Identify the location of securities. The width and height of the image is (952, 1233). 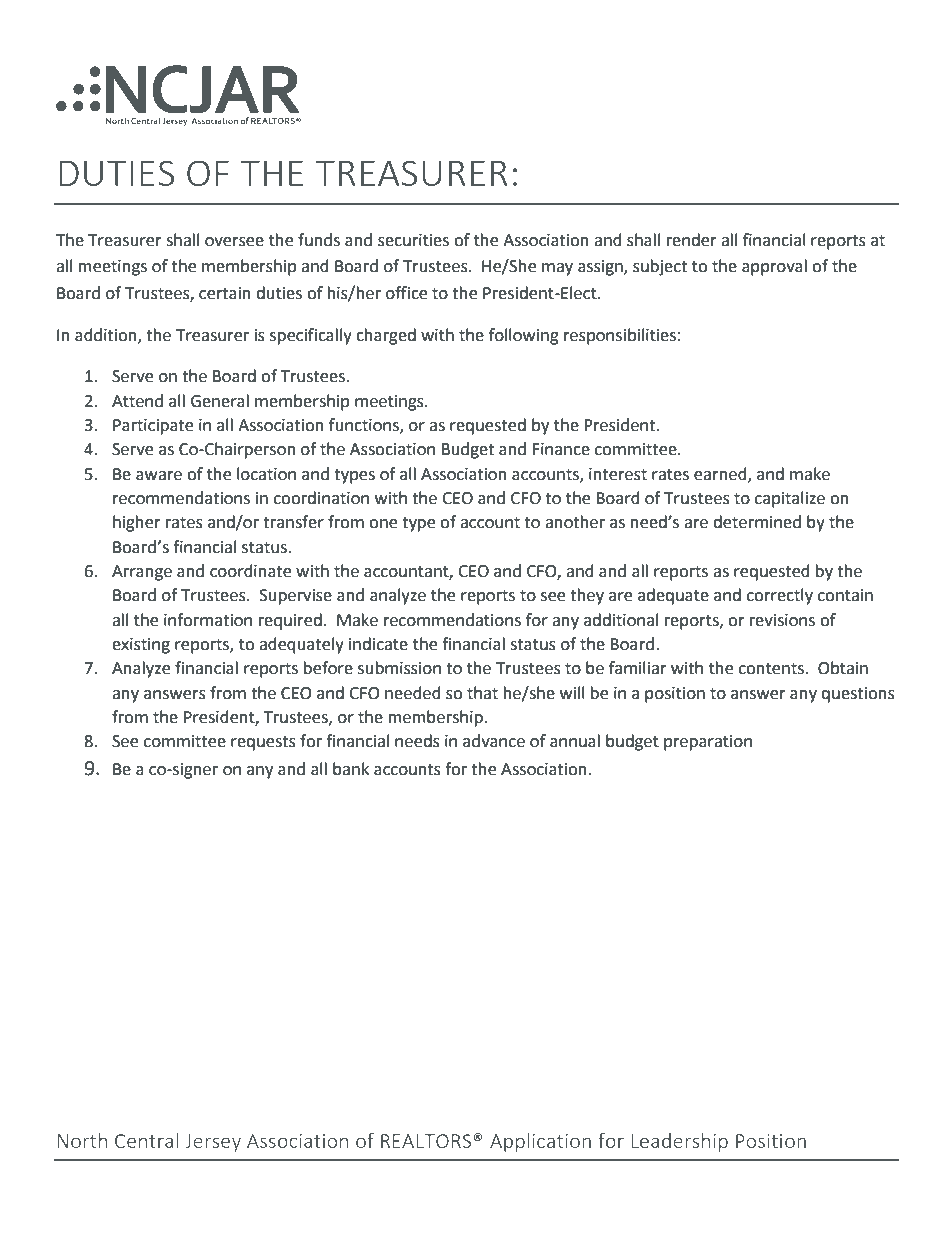
(413, 240).
